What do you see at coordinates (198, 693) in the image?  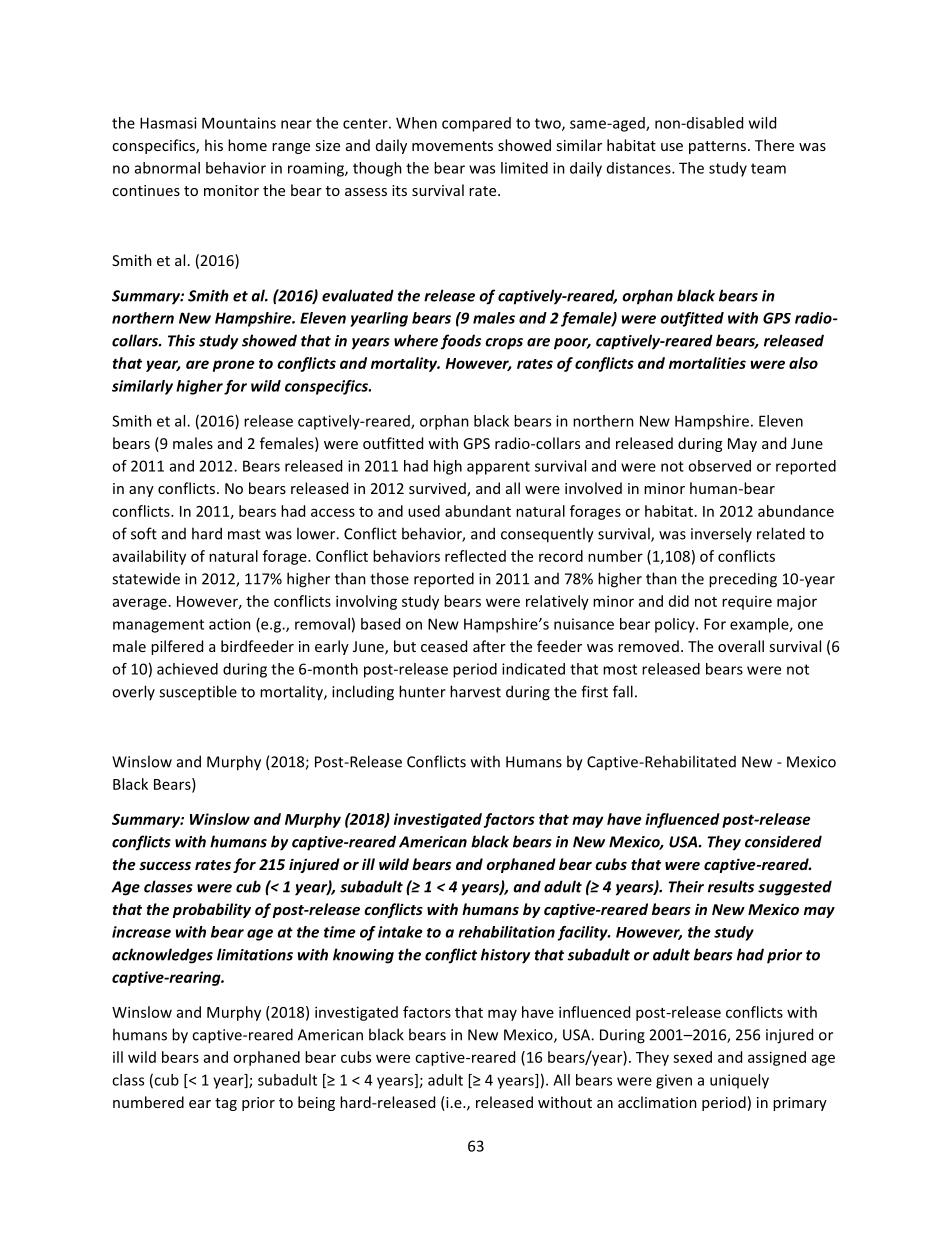 I see `susceptible` at bounding box center [198, 693].
